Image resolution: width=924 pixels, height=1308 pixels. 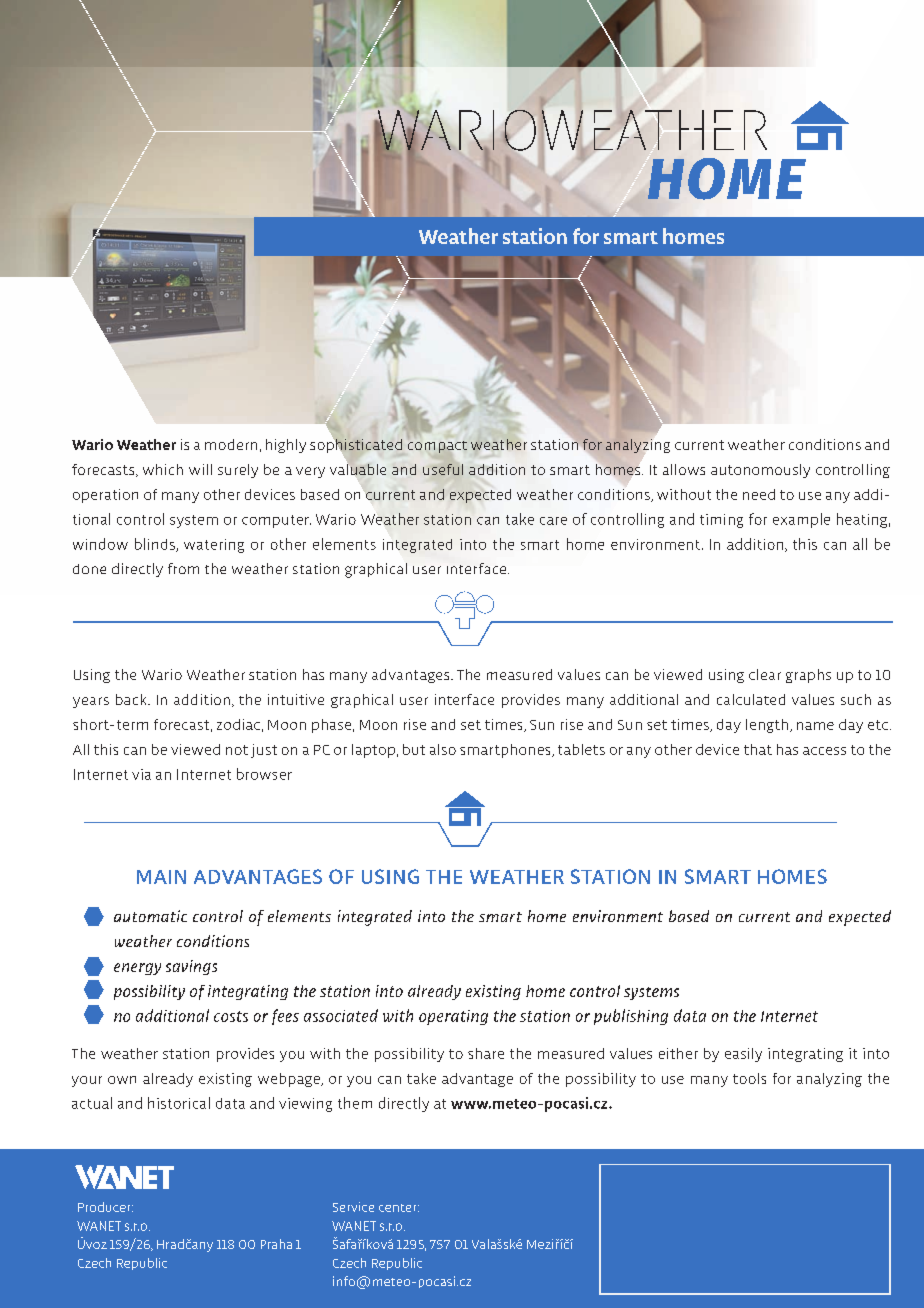 What do you see at coordinates (743, 1055) in the screenshot?
I see `easily` at bounding box center [743, 1055].
